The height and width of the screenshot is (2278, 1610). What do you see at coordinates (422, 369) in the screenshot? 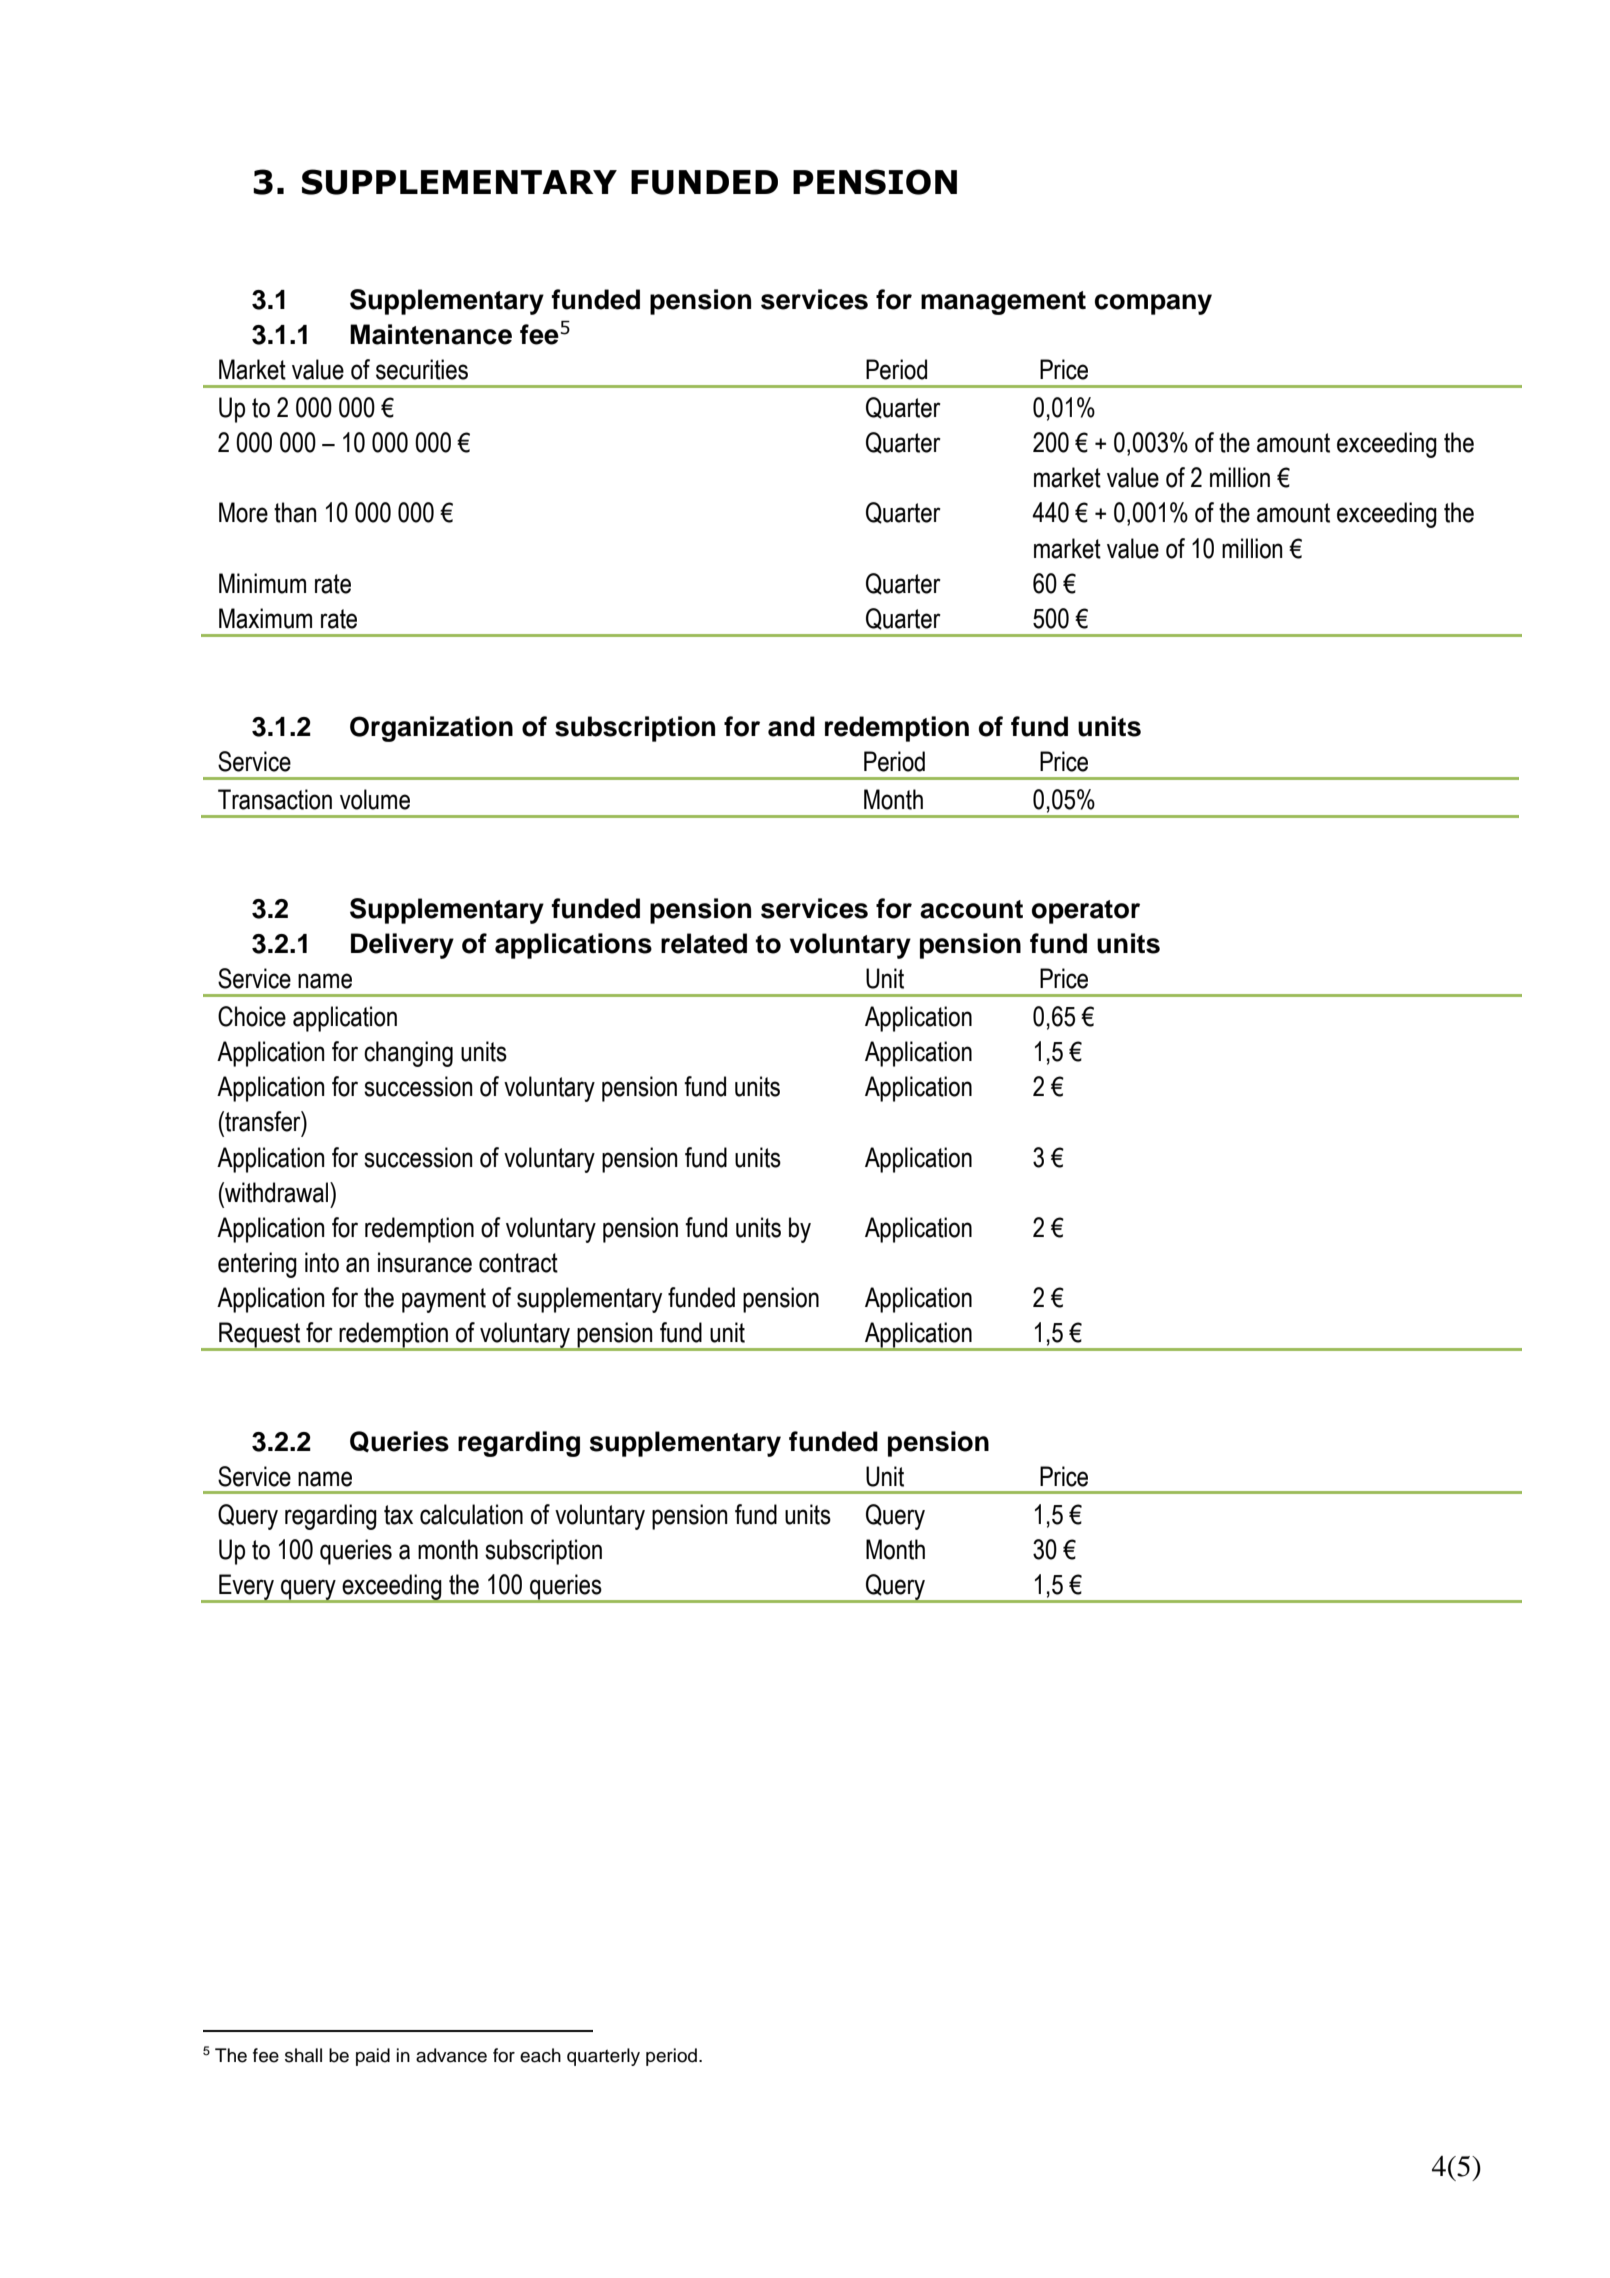
I see `securities` at bounding box center [422, 369].
